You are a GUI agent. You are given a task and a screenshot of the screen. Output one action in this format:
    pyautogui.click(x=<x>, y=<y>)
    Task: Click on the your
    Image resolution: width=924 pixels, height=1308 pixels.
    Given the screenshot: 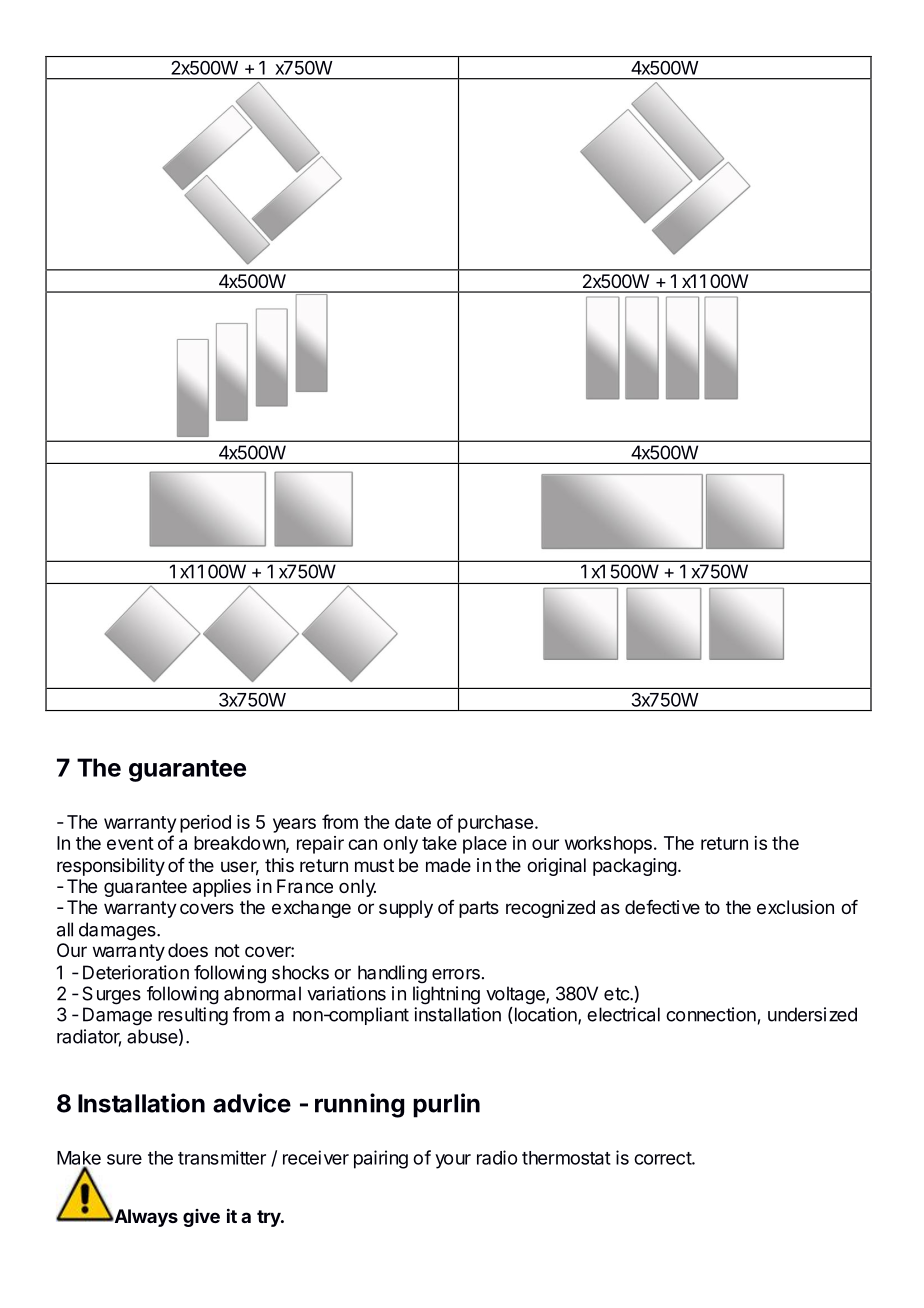 What is the action you would take?
    pyautogui.click(x=453, y=1161)
